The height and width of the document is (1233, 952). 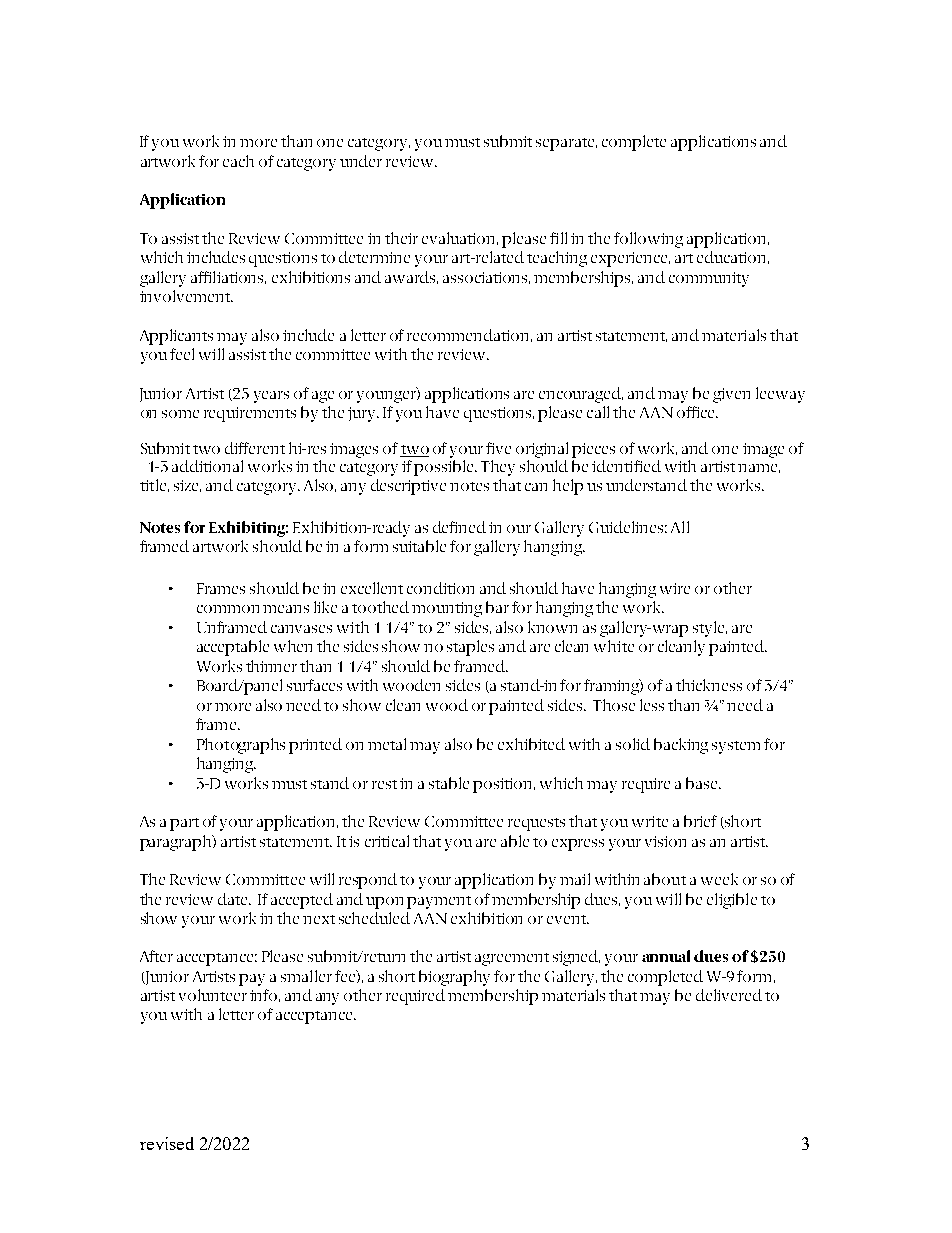 I want to click on thinner, so click(x=271, y=666).
